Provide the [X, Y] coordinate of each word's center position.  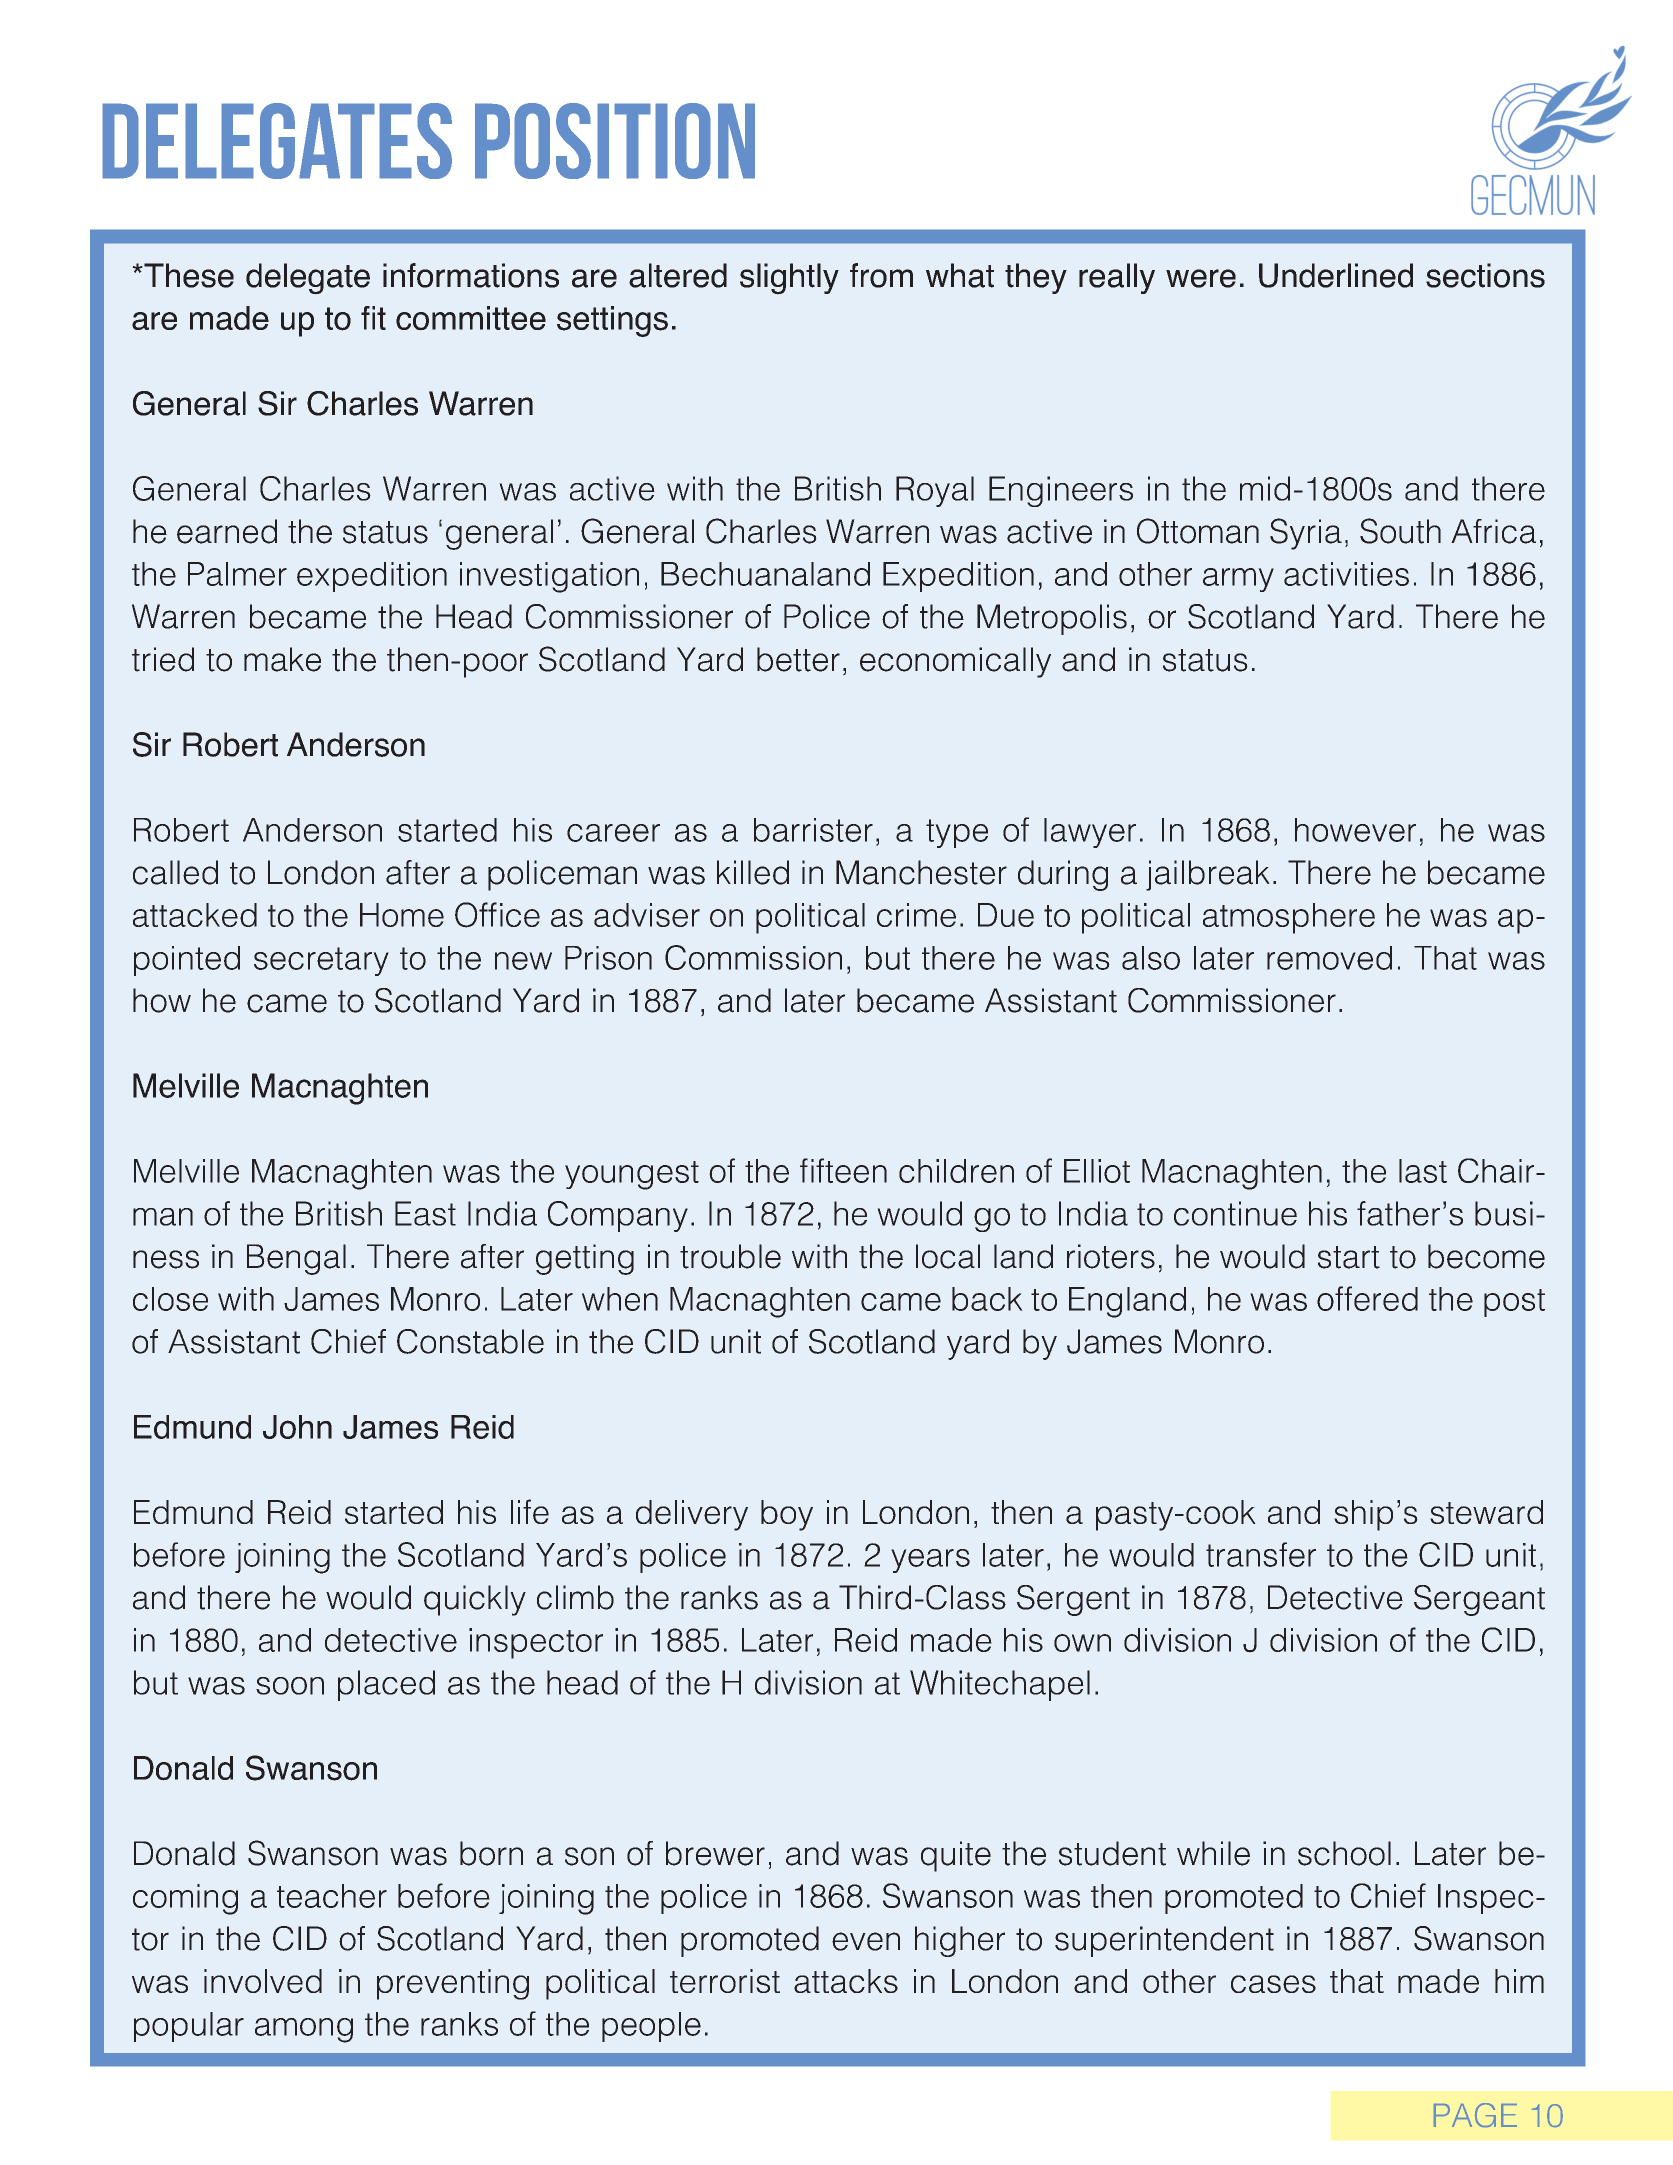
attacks [846, 1981]
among [304, 2030]
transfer [1261, 1554]
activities [1346, 574]
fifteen [843, 1170]
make [282, 659]
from [881, 275]
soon [290, 1686]
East [425, 1213]
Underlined [1336, 275]
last [1423, 1171]
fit [373, 318]
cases [1273, 1984]
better [798, 659]
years [930, 1561]
